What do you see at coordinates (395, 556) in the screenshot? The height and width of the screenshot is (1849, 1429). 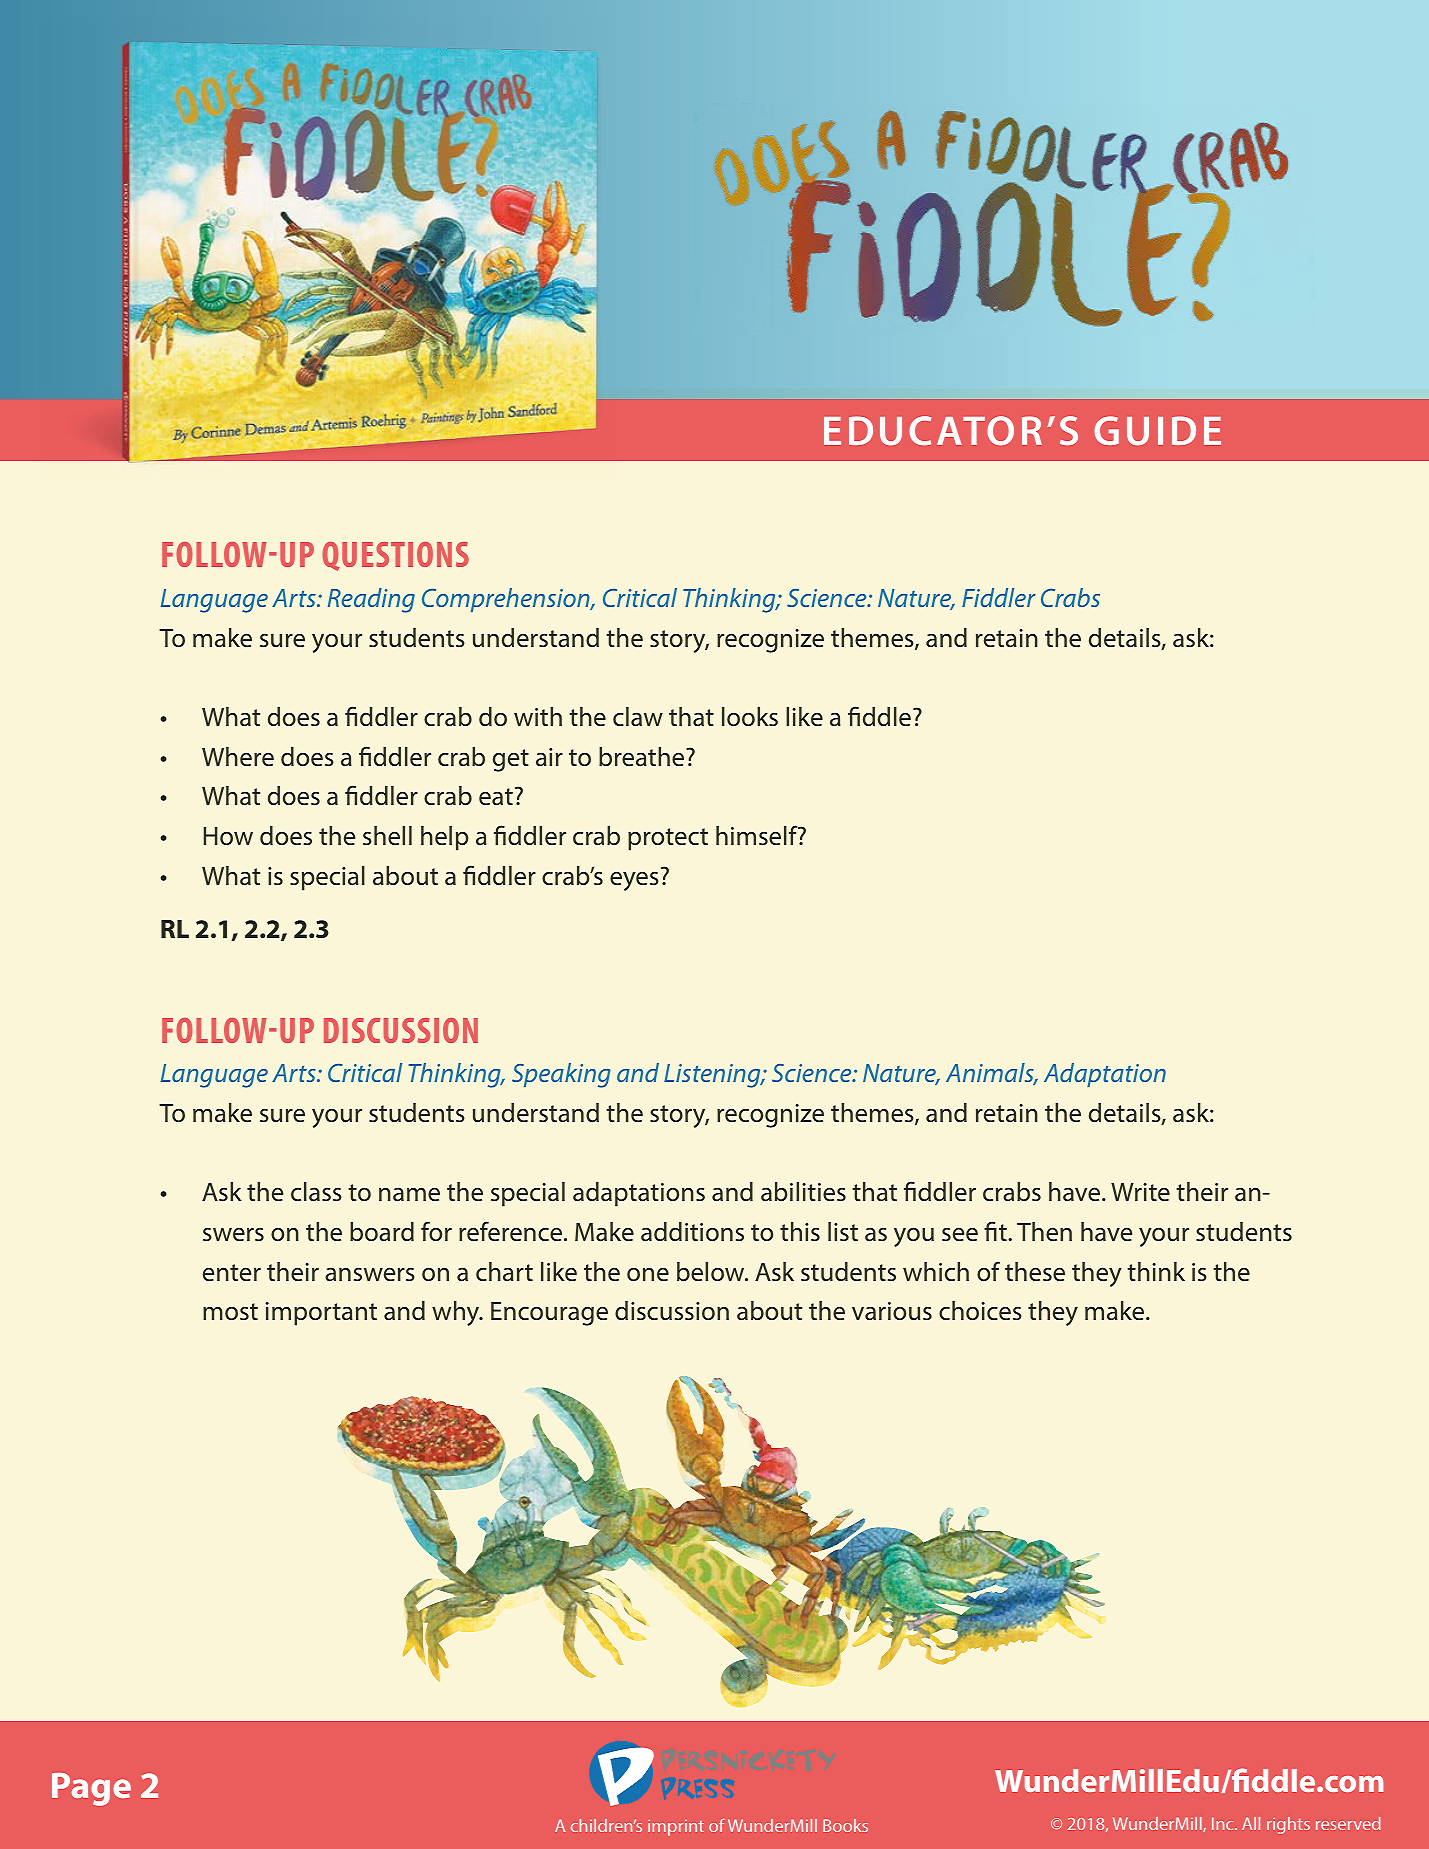 I see `QUESTIONS` at bounding box center [395, 556].
